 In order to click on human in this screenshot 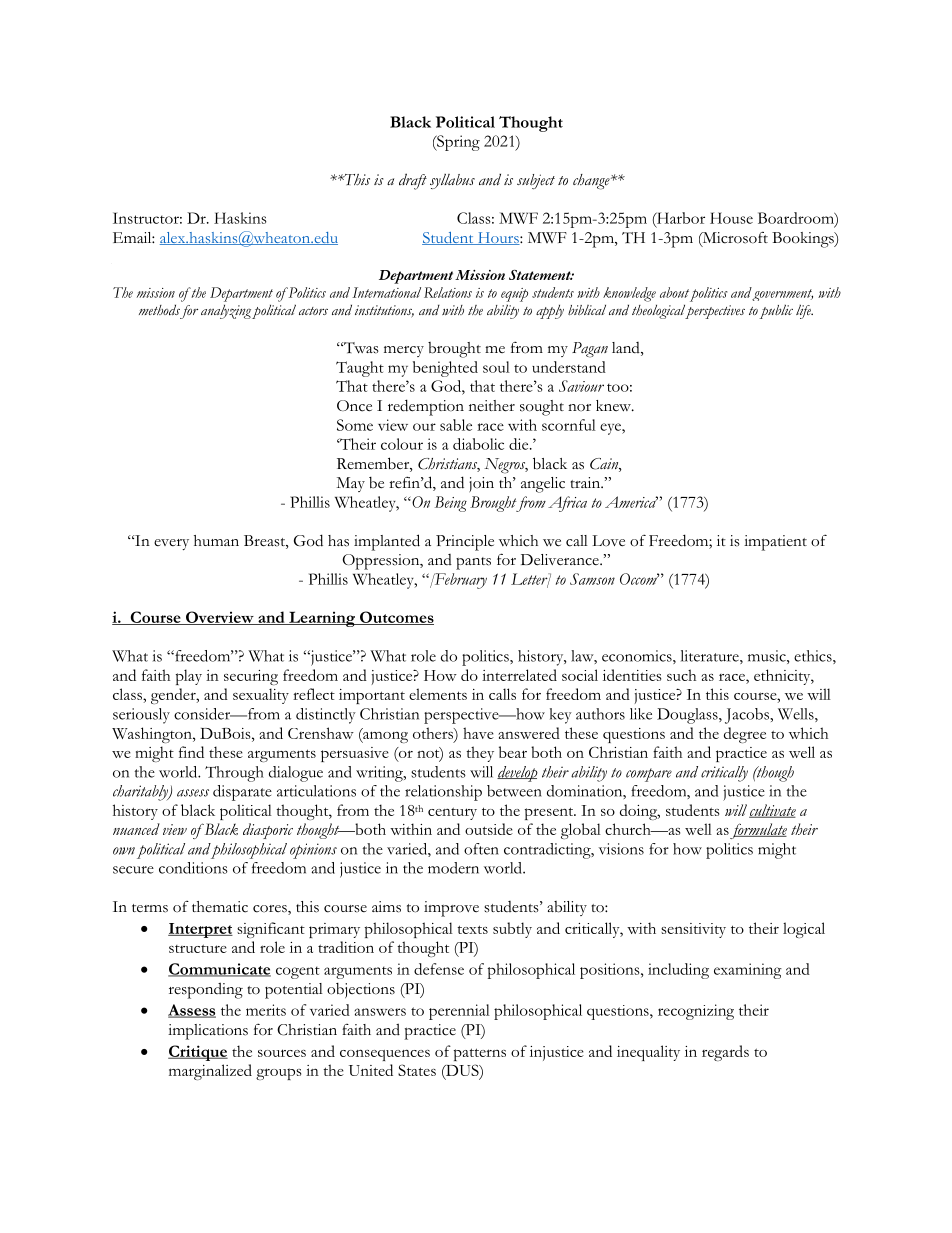, I will do `click(216, 540)`.
